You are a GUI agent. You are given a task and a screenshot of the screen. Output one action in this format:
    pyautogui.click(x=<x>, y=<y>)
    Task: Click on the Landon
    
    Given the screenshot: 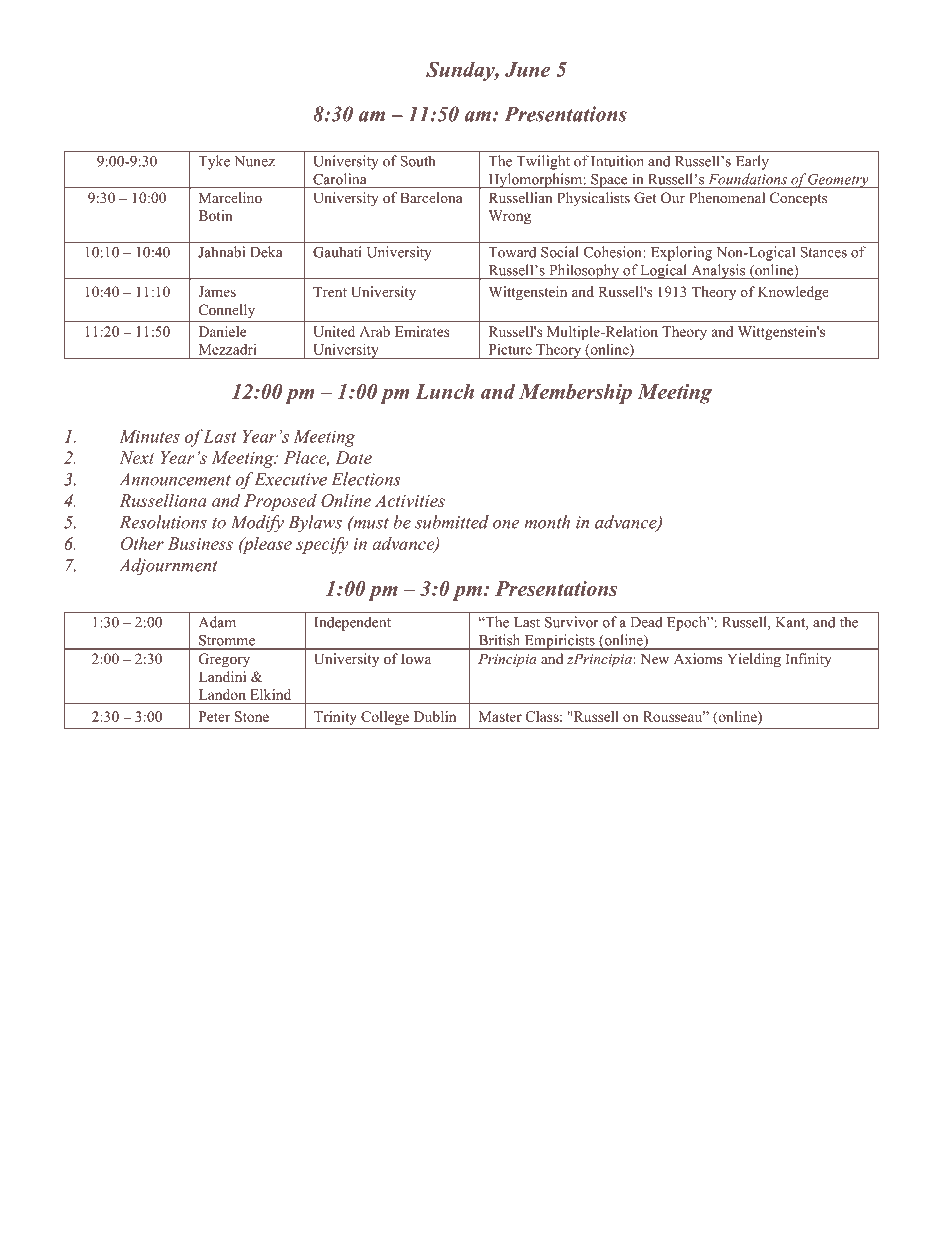 What is the action you would take?
    pyautogui.click(x=222, y=694)
